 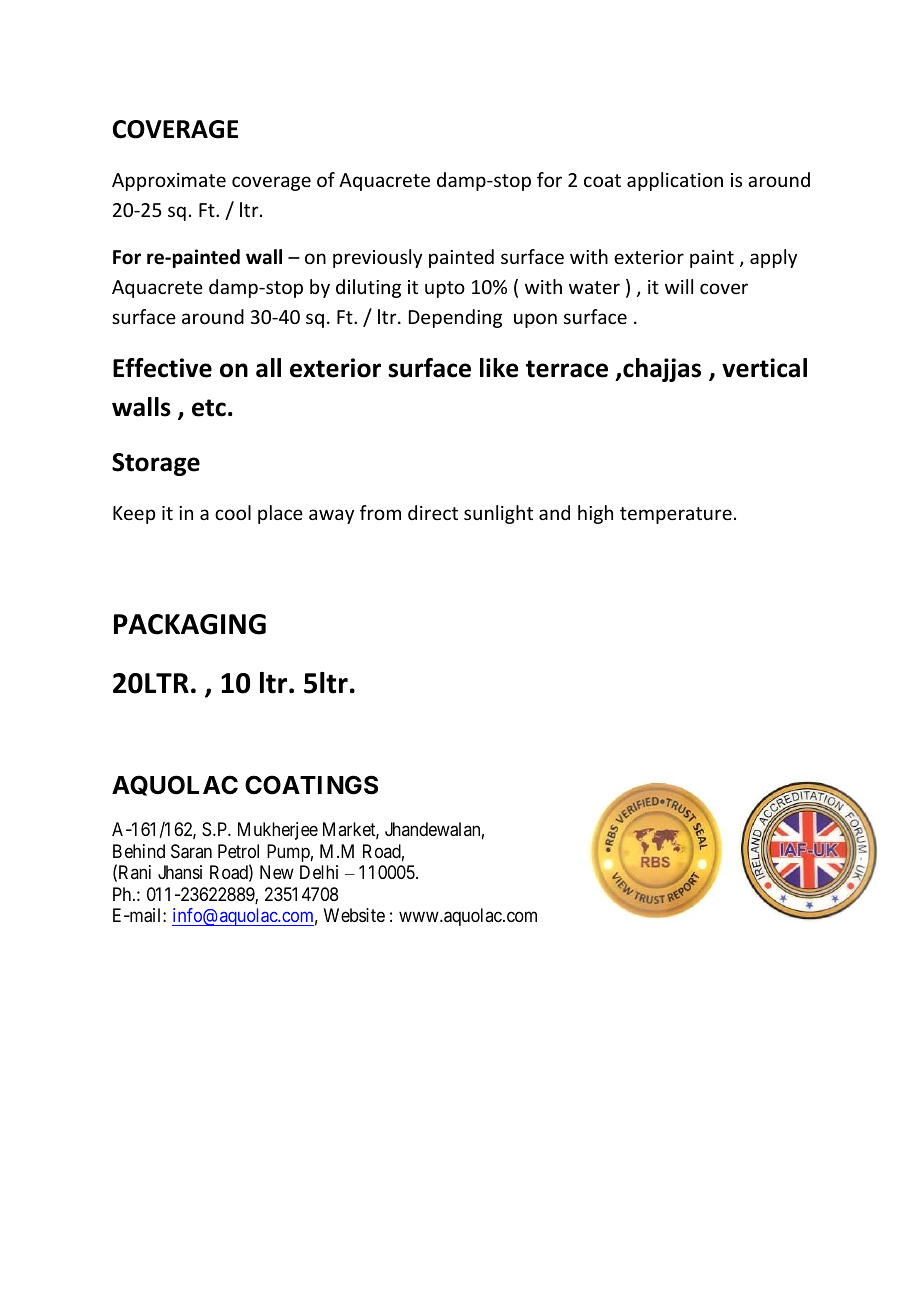 I want to click on temperature, so click(x=676, y=515).
